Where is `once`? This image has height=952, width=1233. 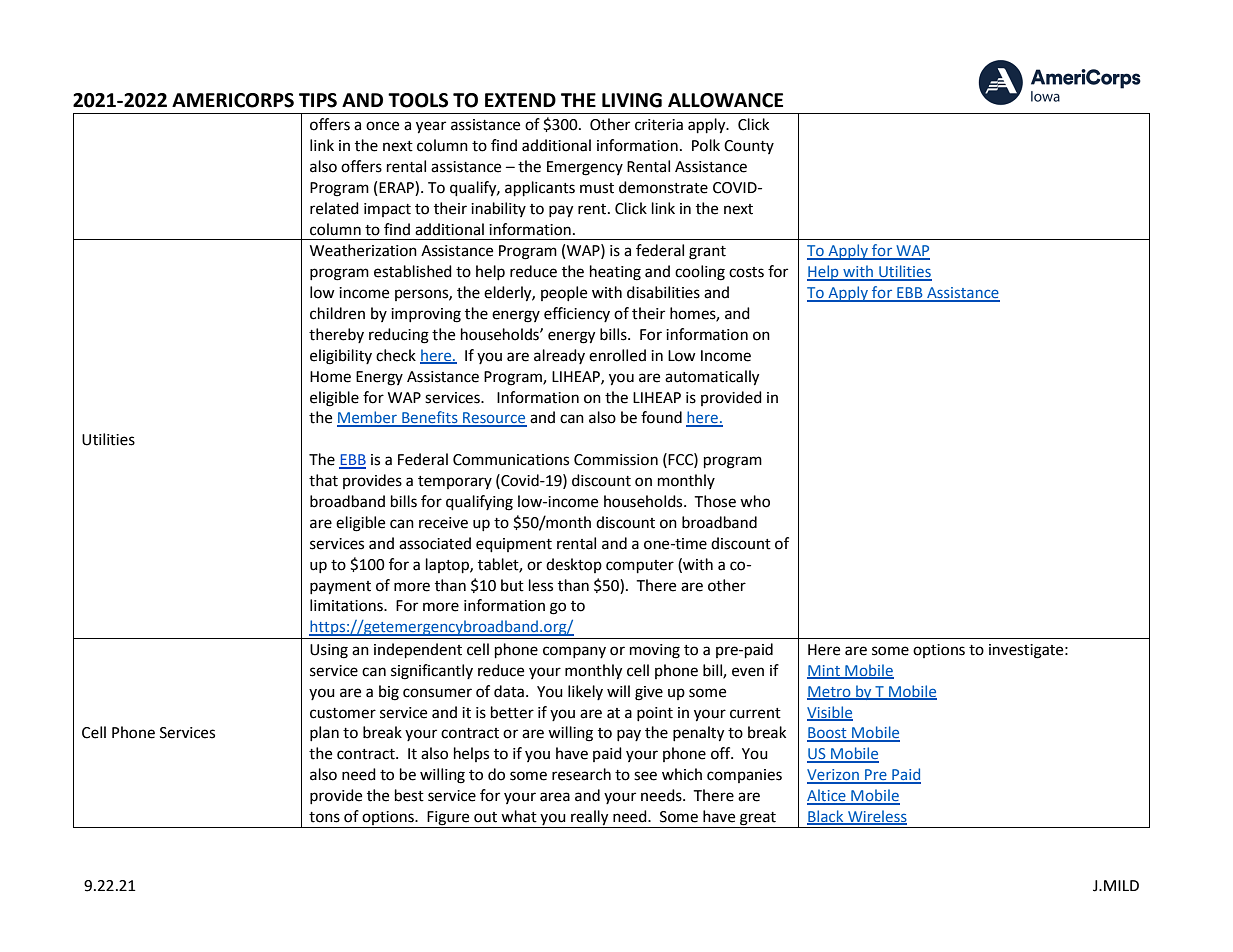 once is located at coordinates (382, 126).
